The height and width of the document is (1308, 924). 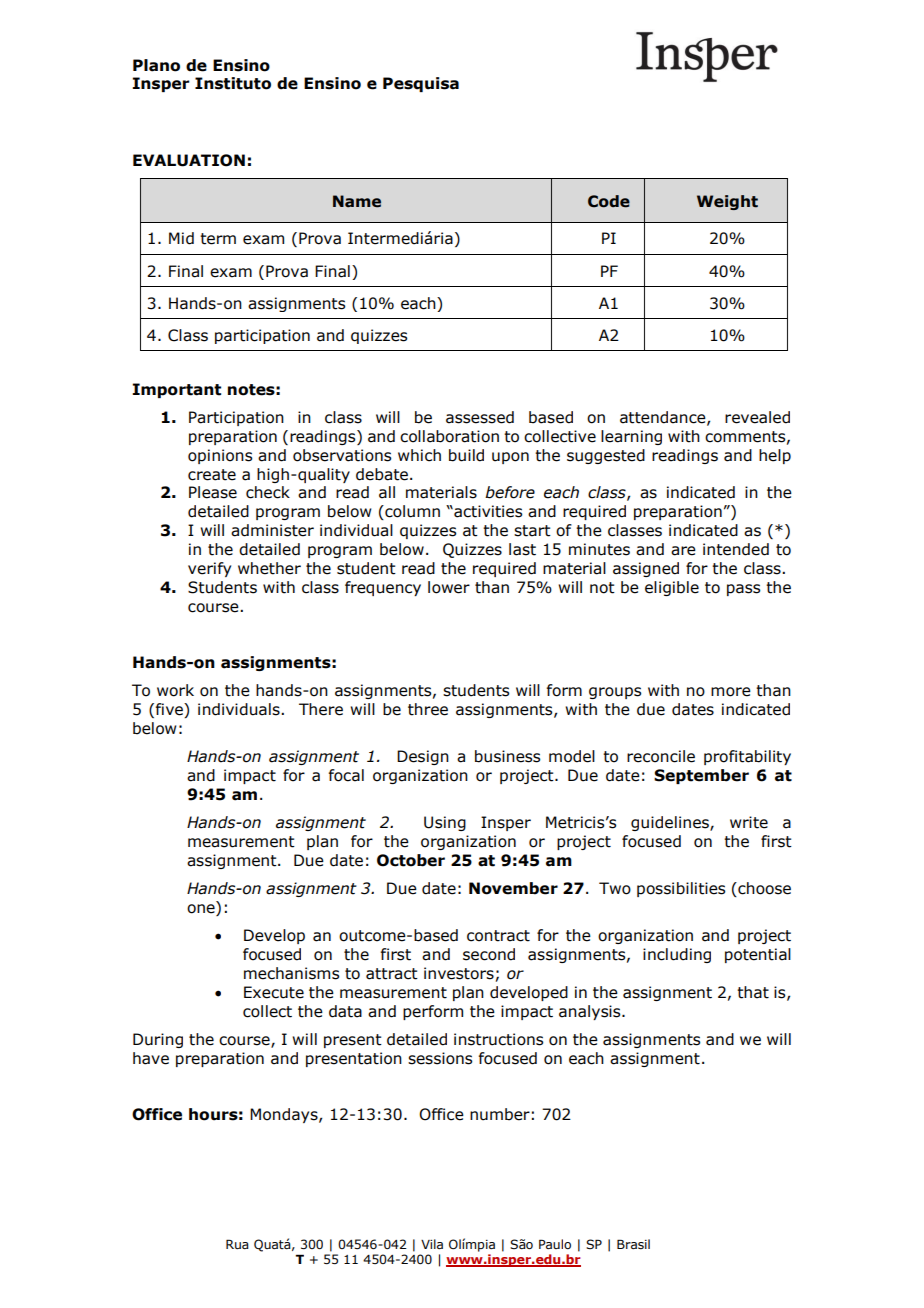 What do you see at coordinates (480, 417) in the document?
I see `assessed` at bounding box center [480, 417].
